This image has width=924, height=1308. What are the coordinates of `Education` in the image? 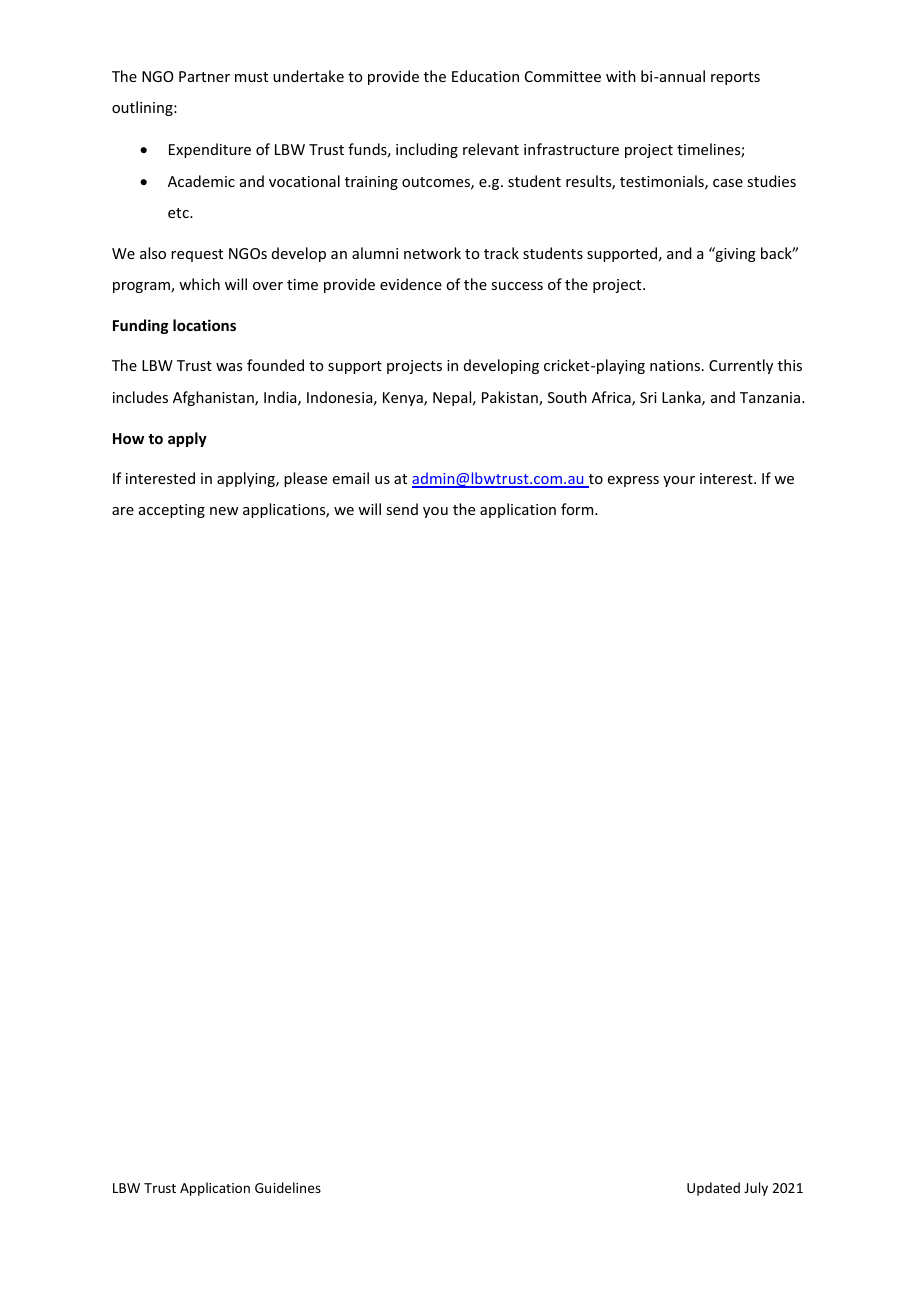 It's located at (485, 76).
